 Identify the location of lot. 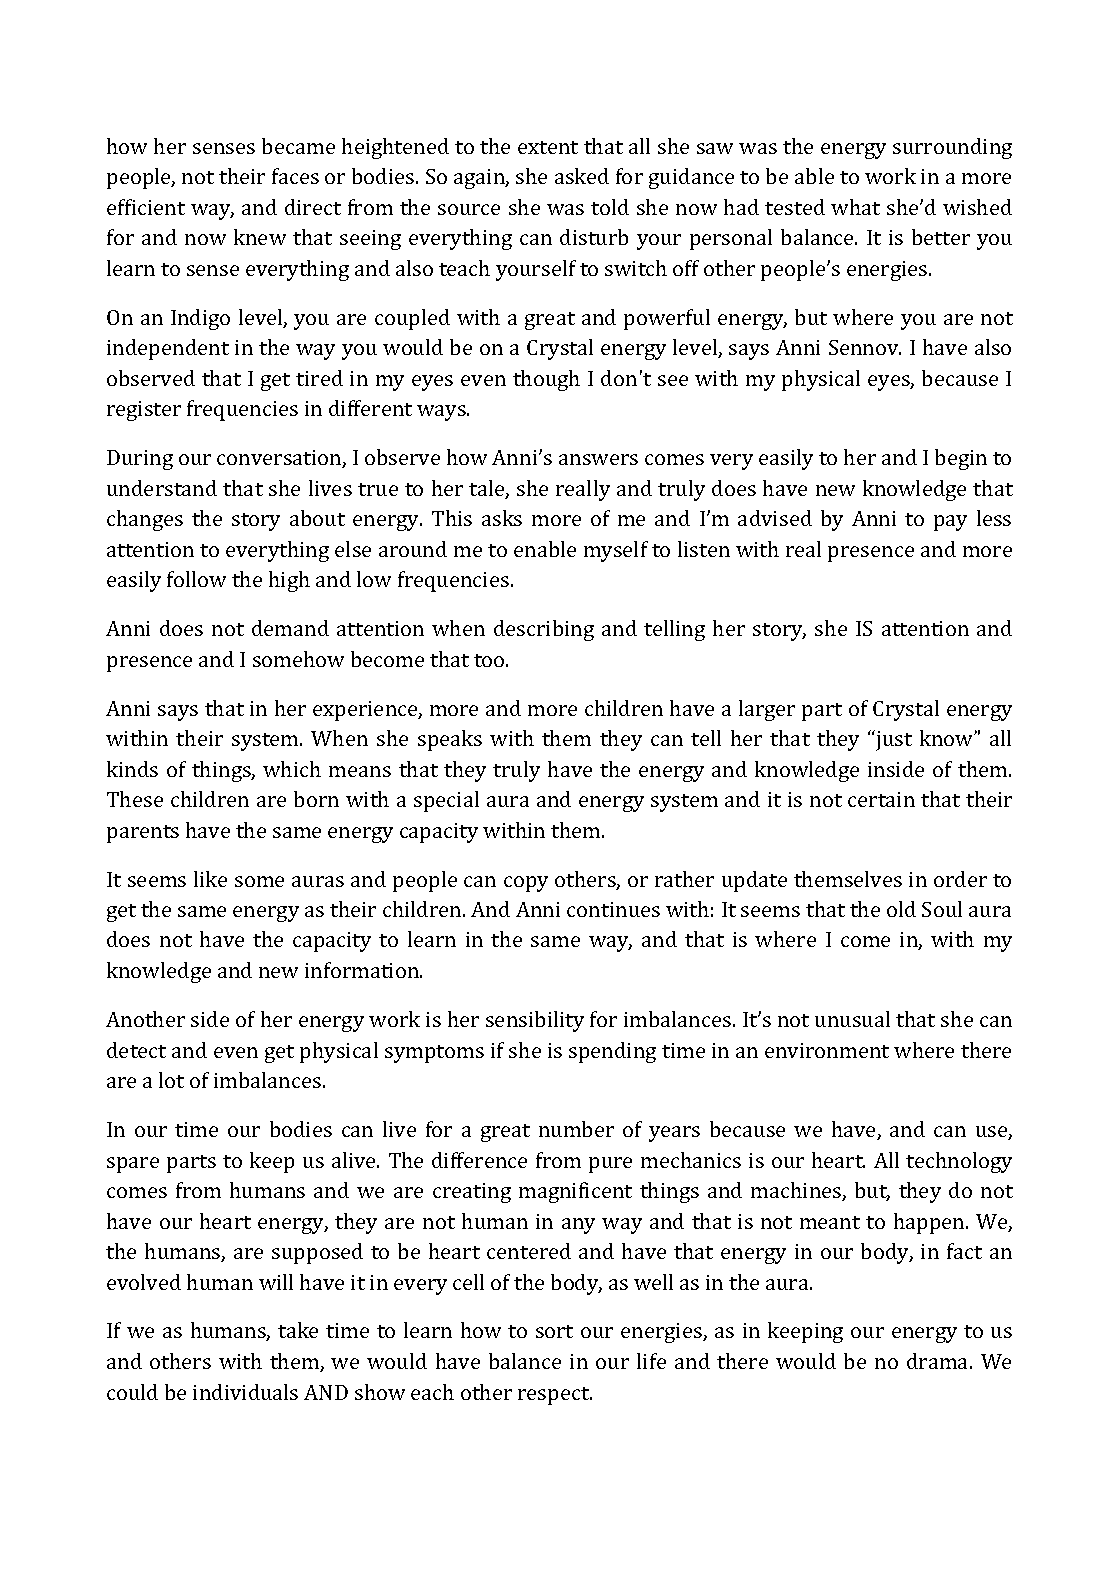
(171, 1080).
